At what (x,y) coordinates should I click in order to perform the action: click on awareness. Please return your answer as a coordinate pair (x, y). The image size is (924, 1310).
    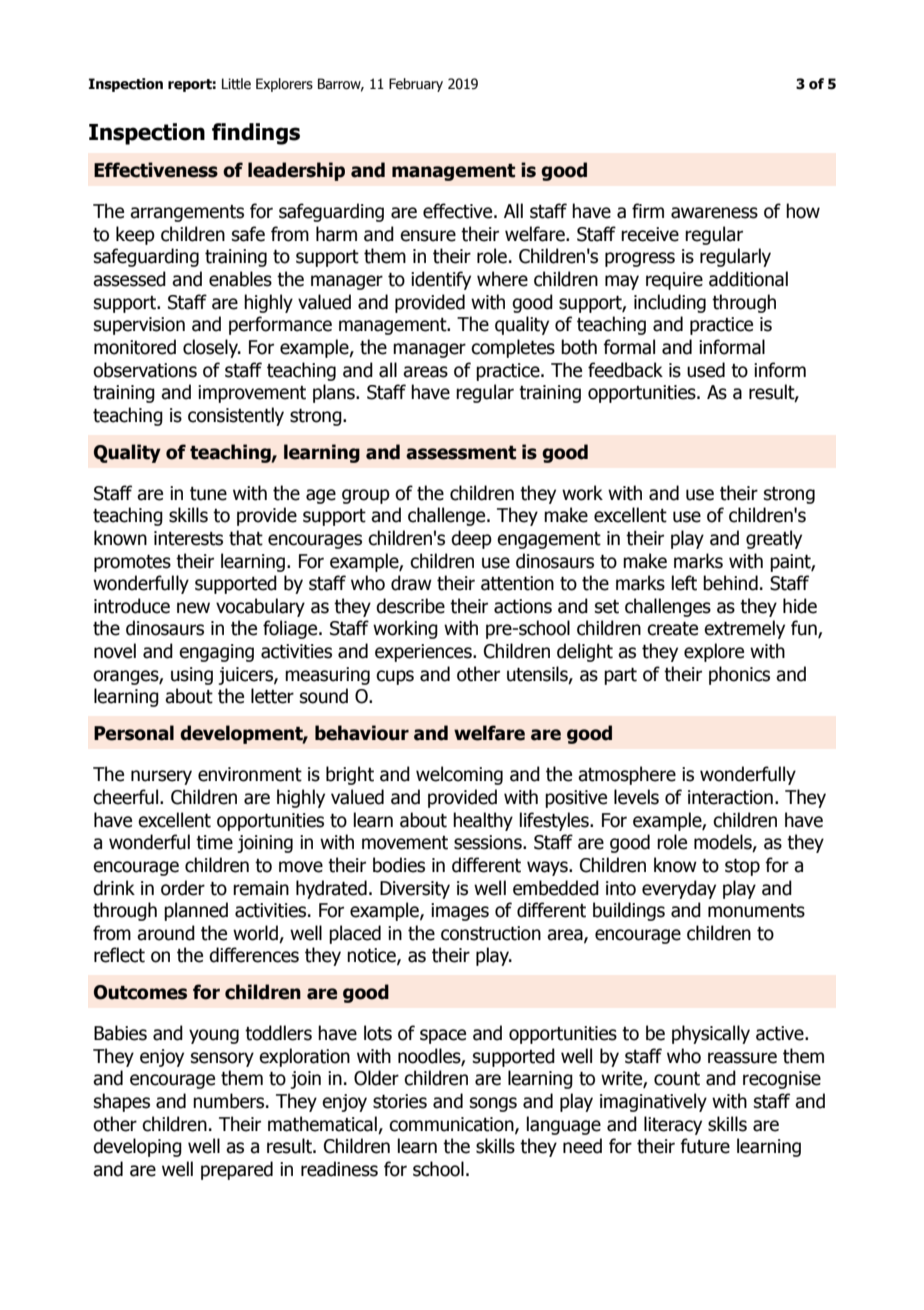
    Looking at the image, I should click on (714, 213).
